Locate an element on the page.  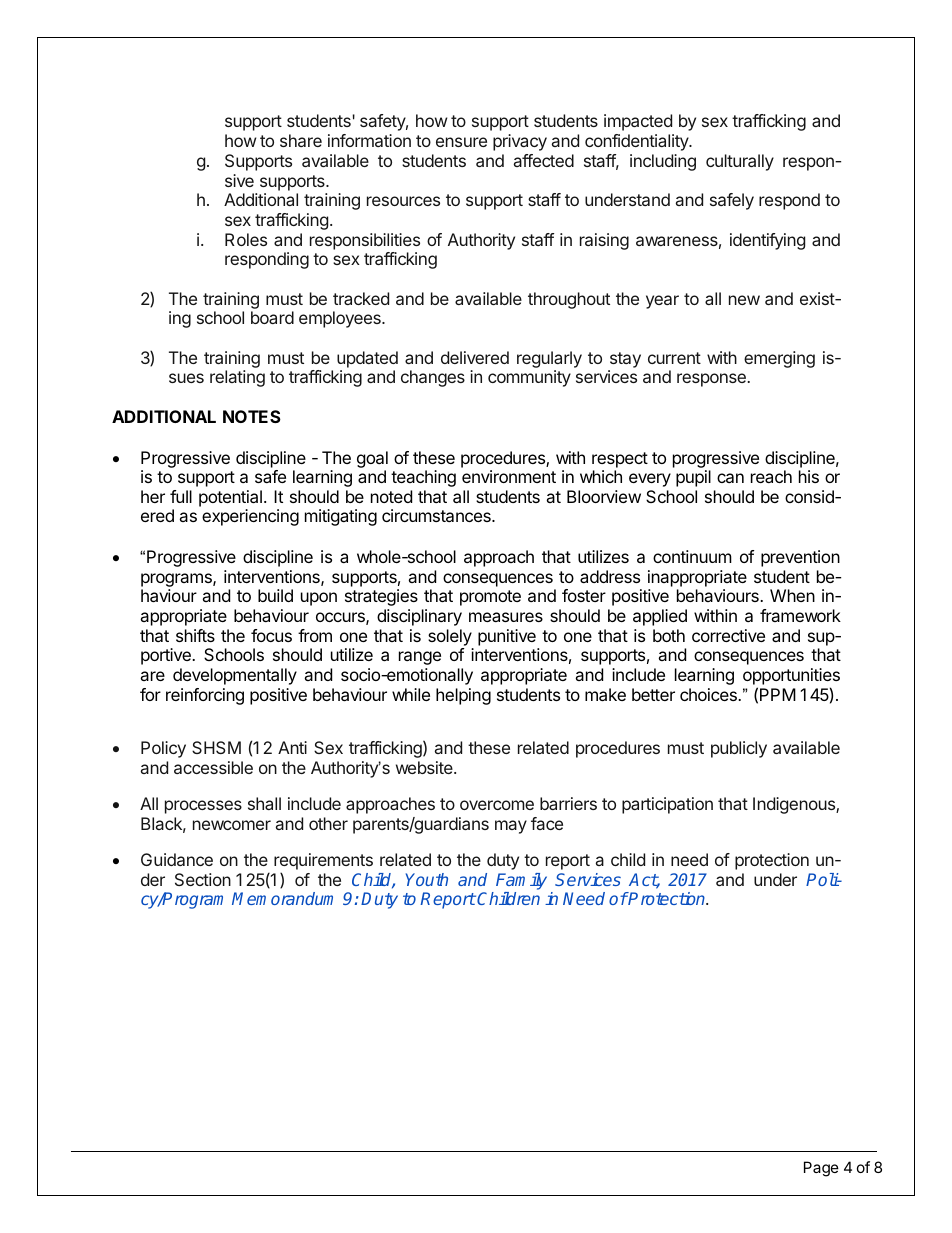
requirements is located at coordinates (323, 863).
